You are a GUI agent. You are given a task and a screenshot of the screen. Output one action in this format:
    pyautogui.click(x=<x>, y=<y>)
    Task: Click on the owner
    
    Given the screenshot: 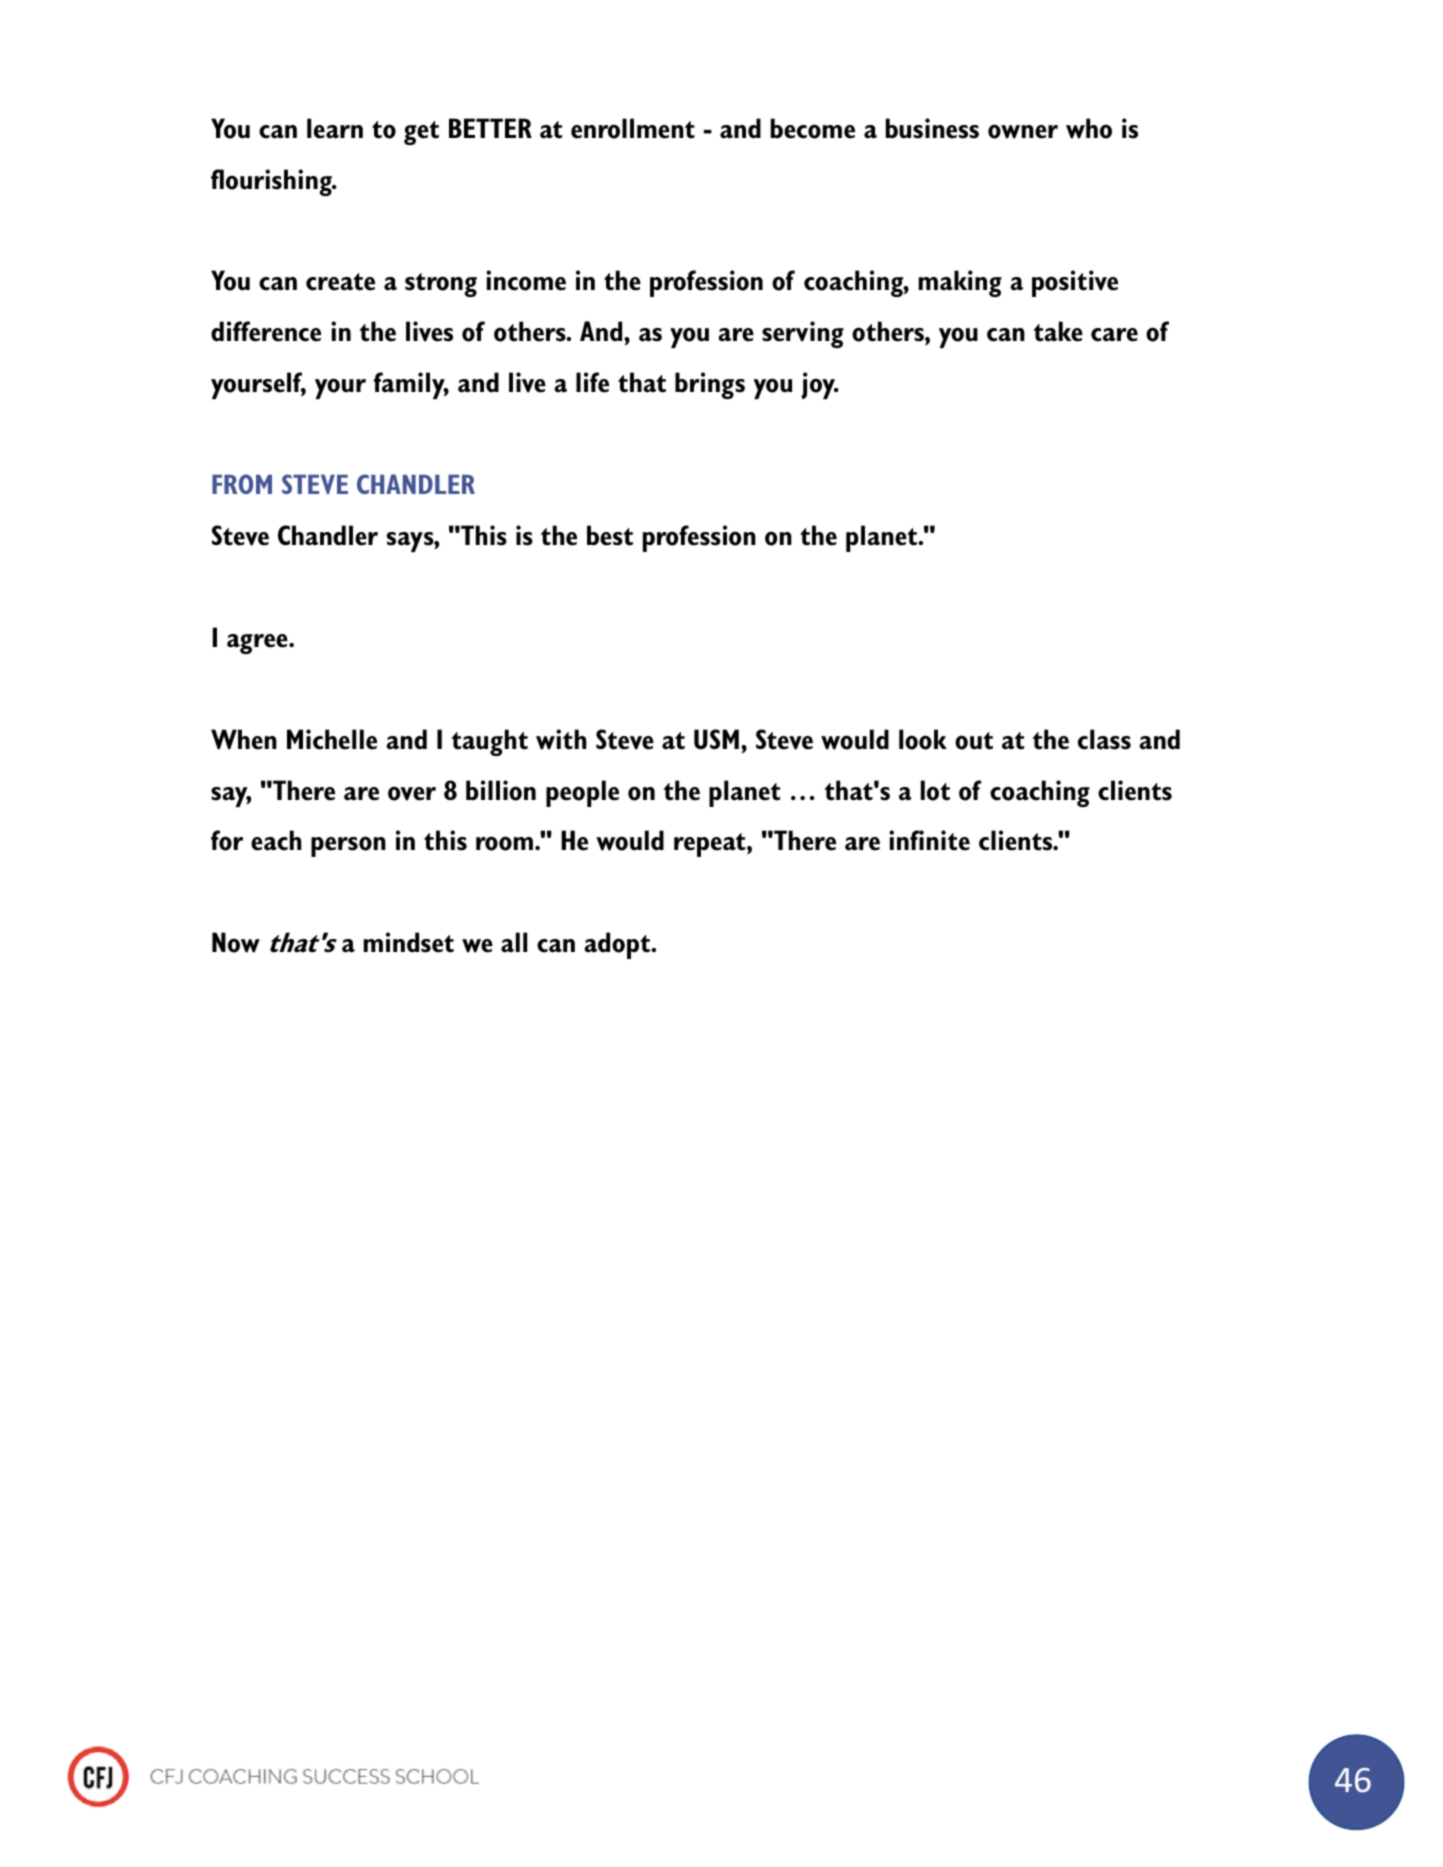 What is the action you would take?
    pyautogui.click(x=1023, y=131)
